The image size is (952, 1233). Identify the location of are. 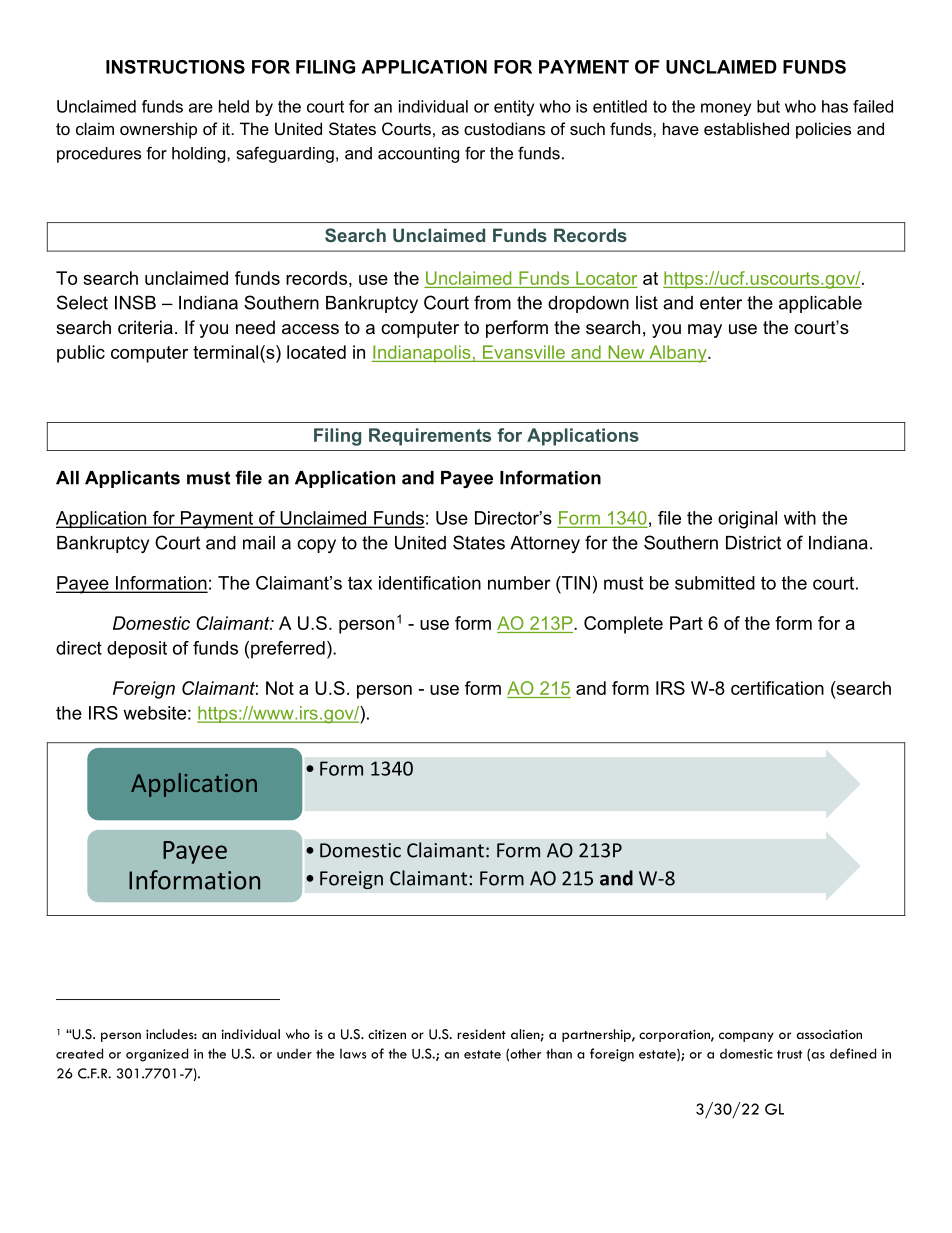
(201, 108).
